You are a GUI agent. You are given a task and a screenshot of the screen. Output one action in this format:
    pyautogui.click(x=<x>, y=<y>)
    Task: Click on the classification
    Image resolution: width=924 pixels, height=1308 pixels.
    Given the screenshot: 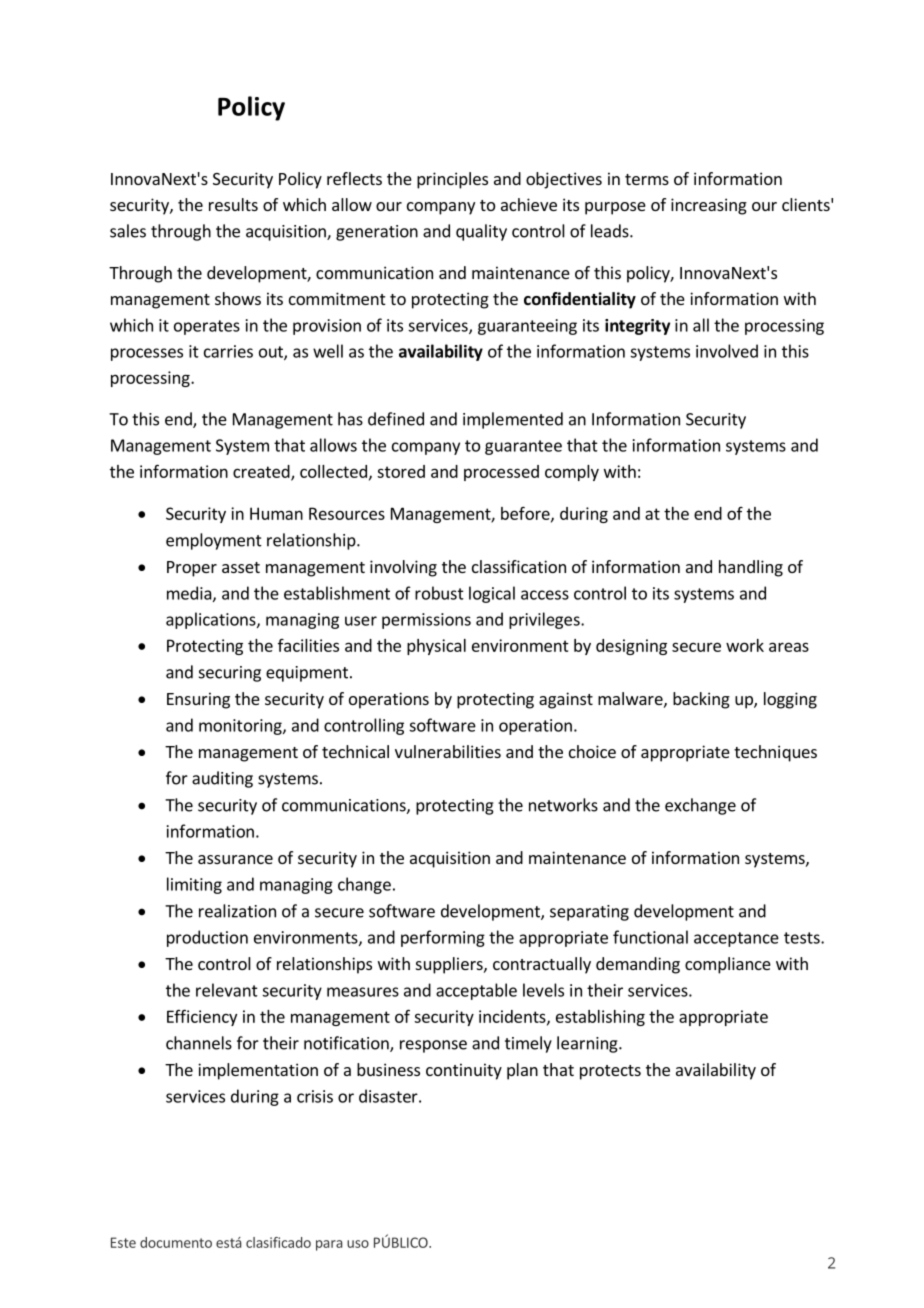 What is the action you would take?
    pyautogui.click(x=519, y=566)
